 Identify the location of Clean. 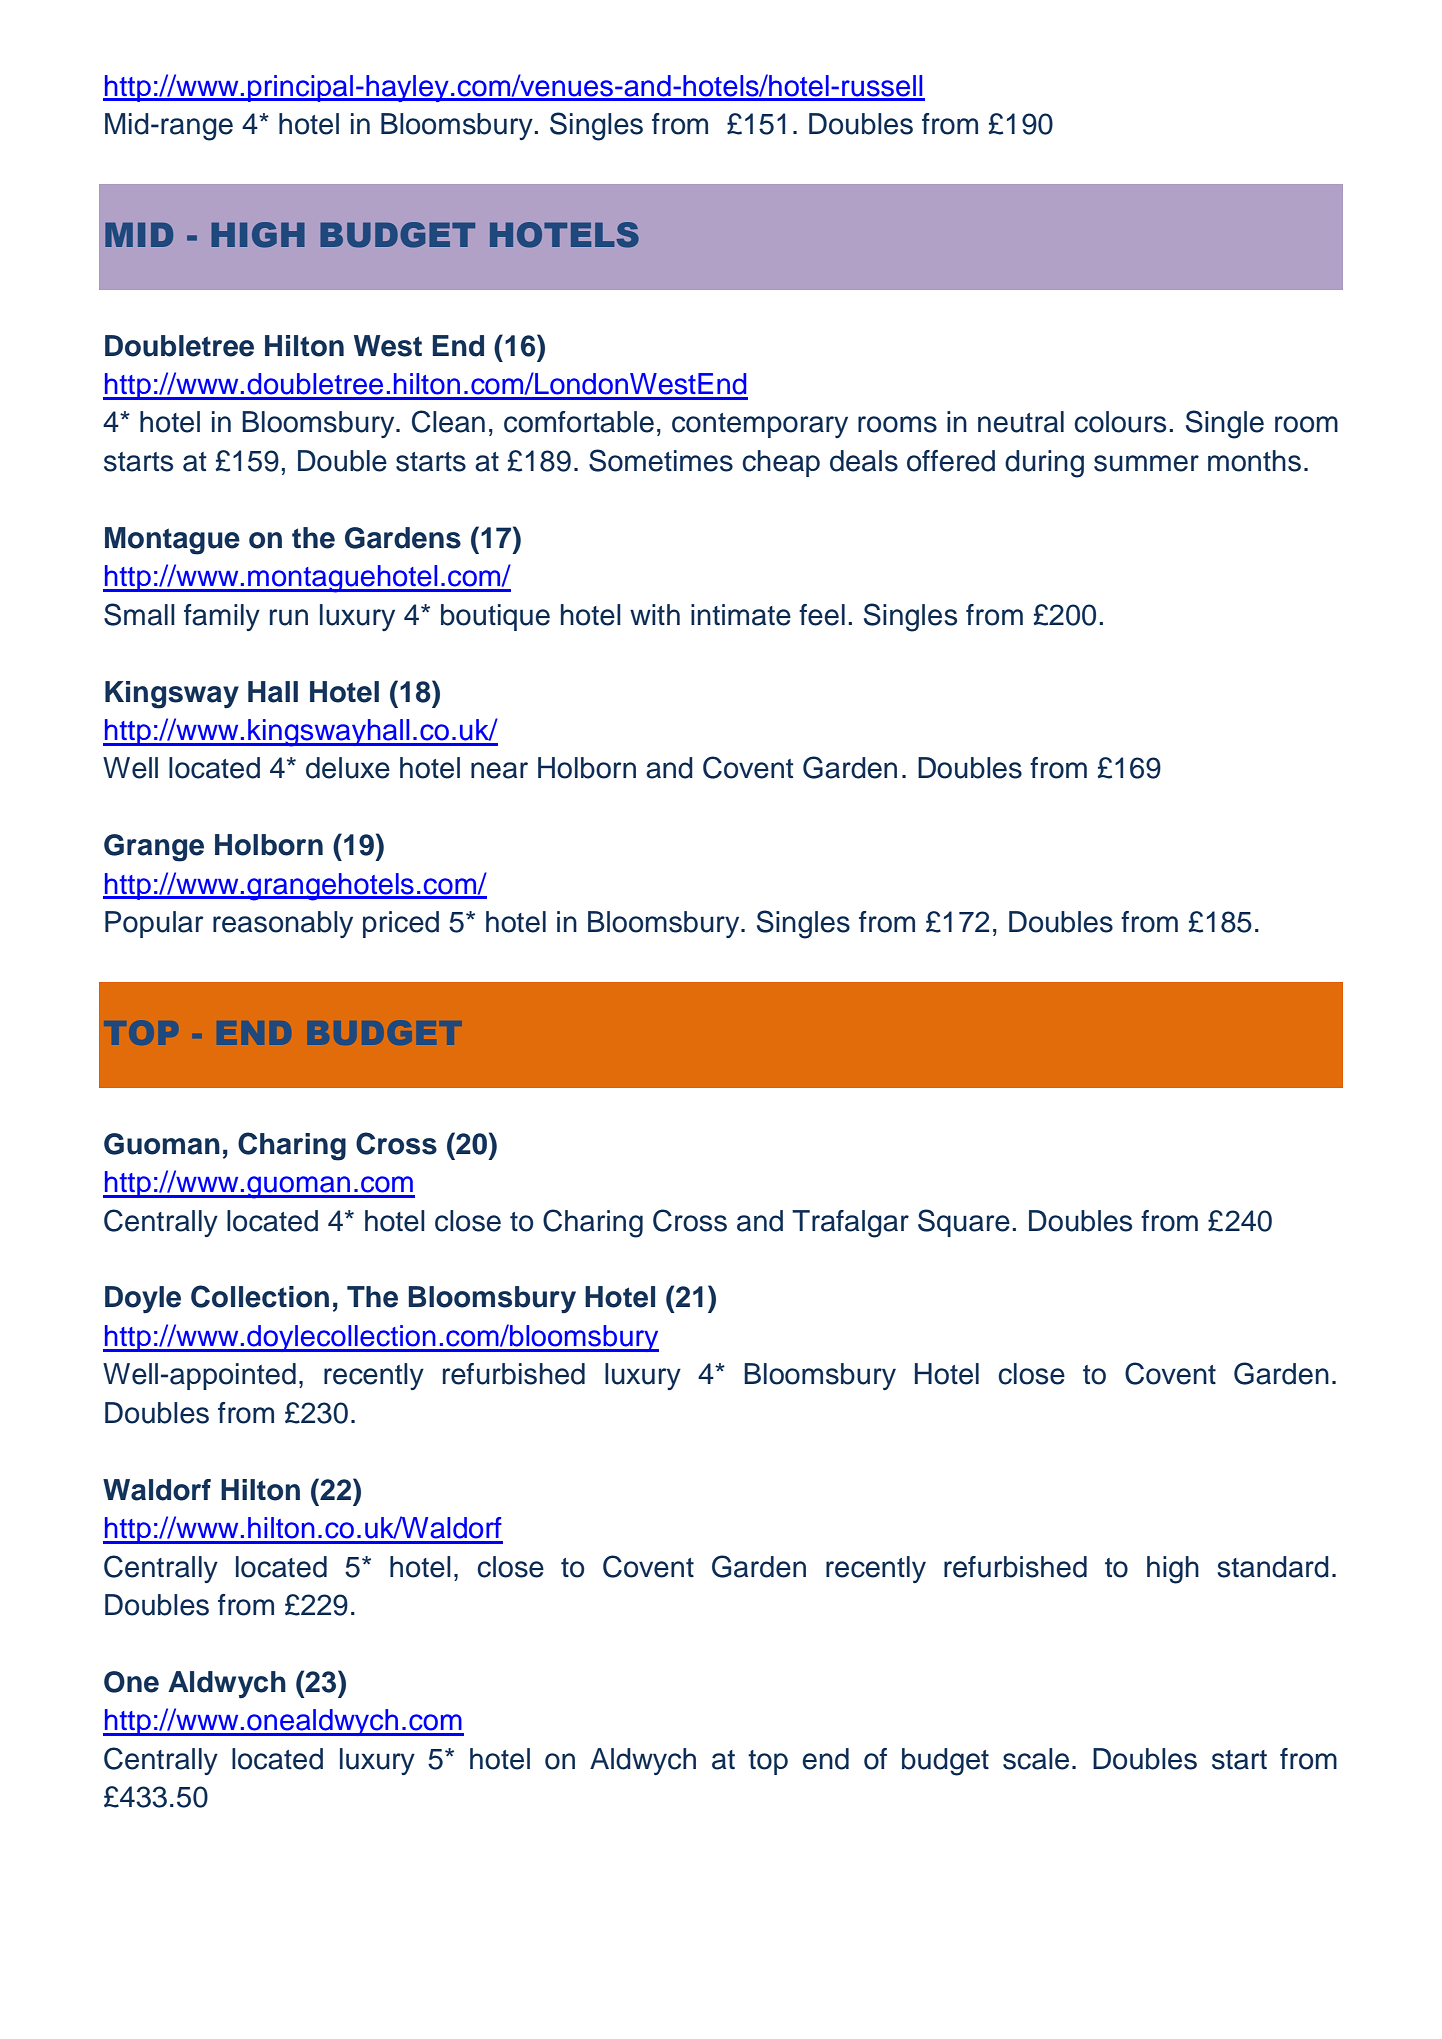
(448, 421).
